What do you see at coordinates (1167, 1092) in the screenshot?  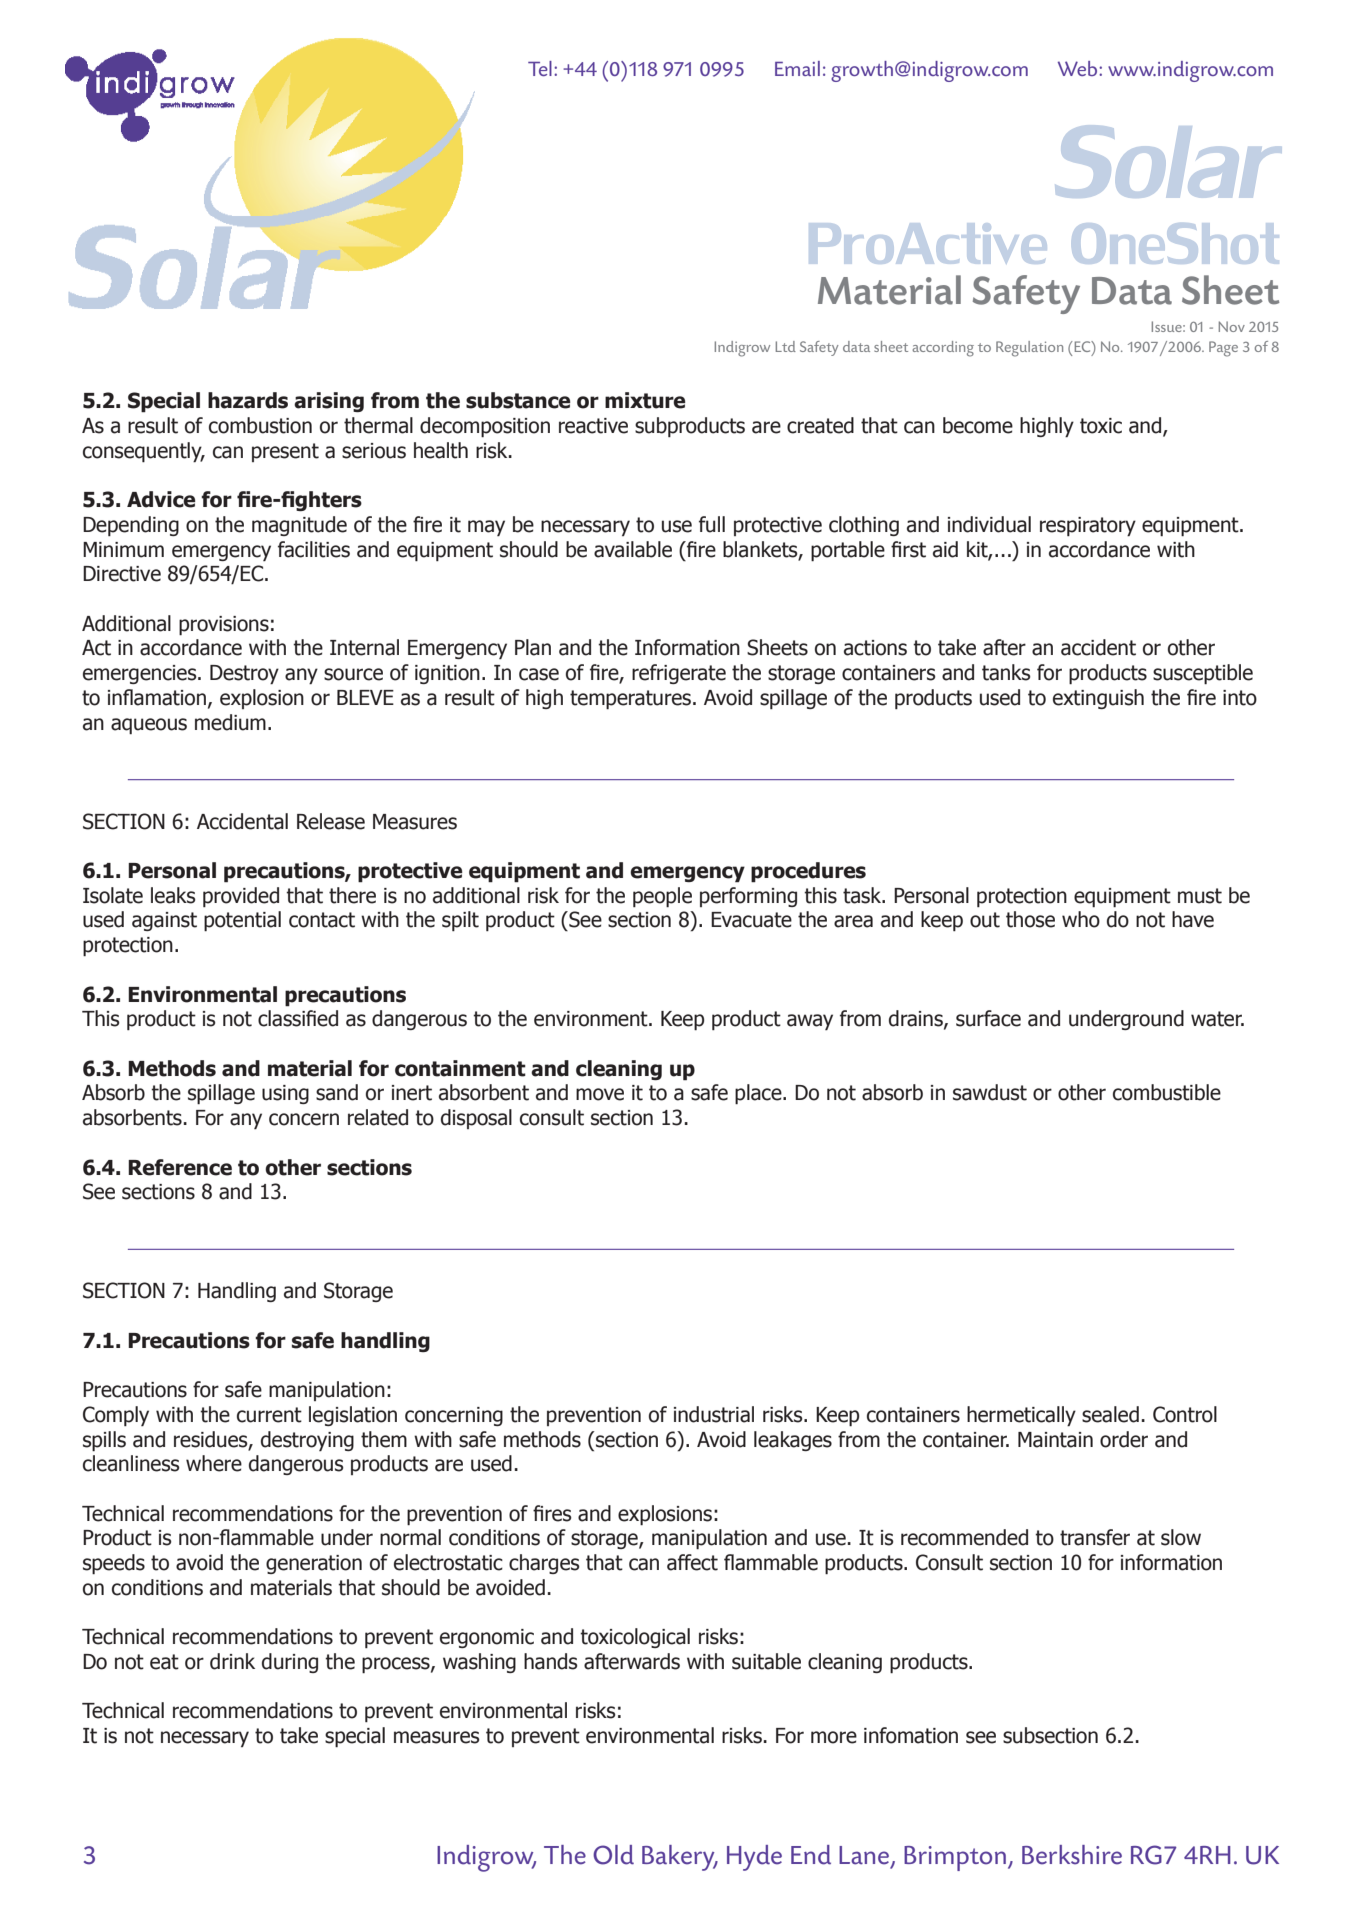 I see `combustible` at bounding box center [1167, 1092].
